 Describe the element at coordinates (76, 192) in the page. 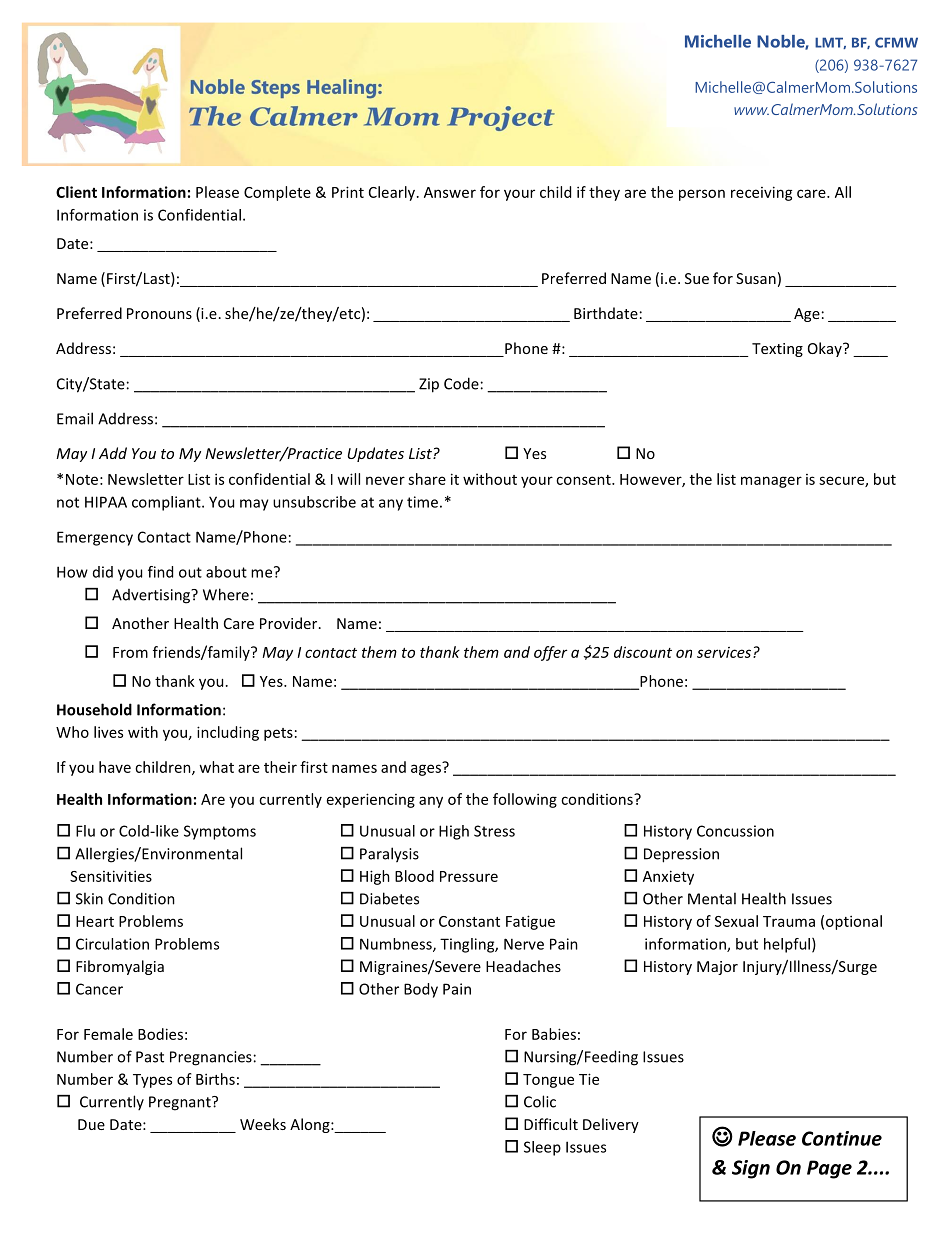

I see `Client` at that location.
